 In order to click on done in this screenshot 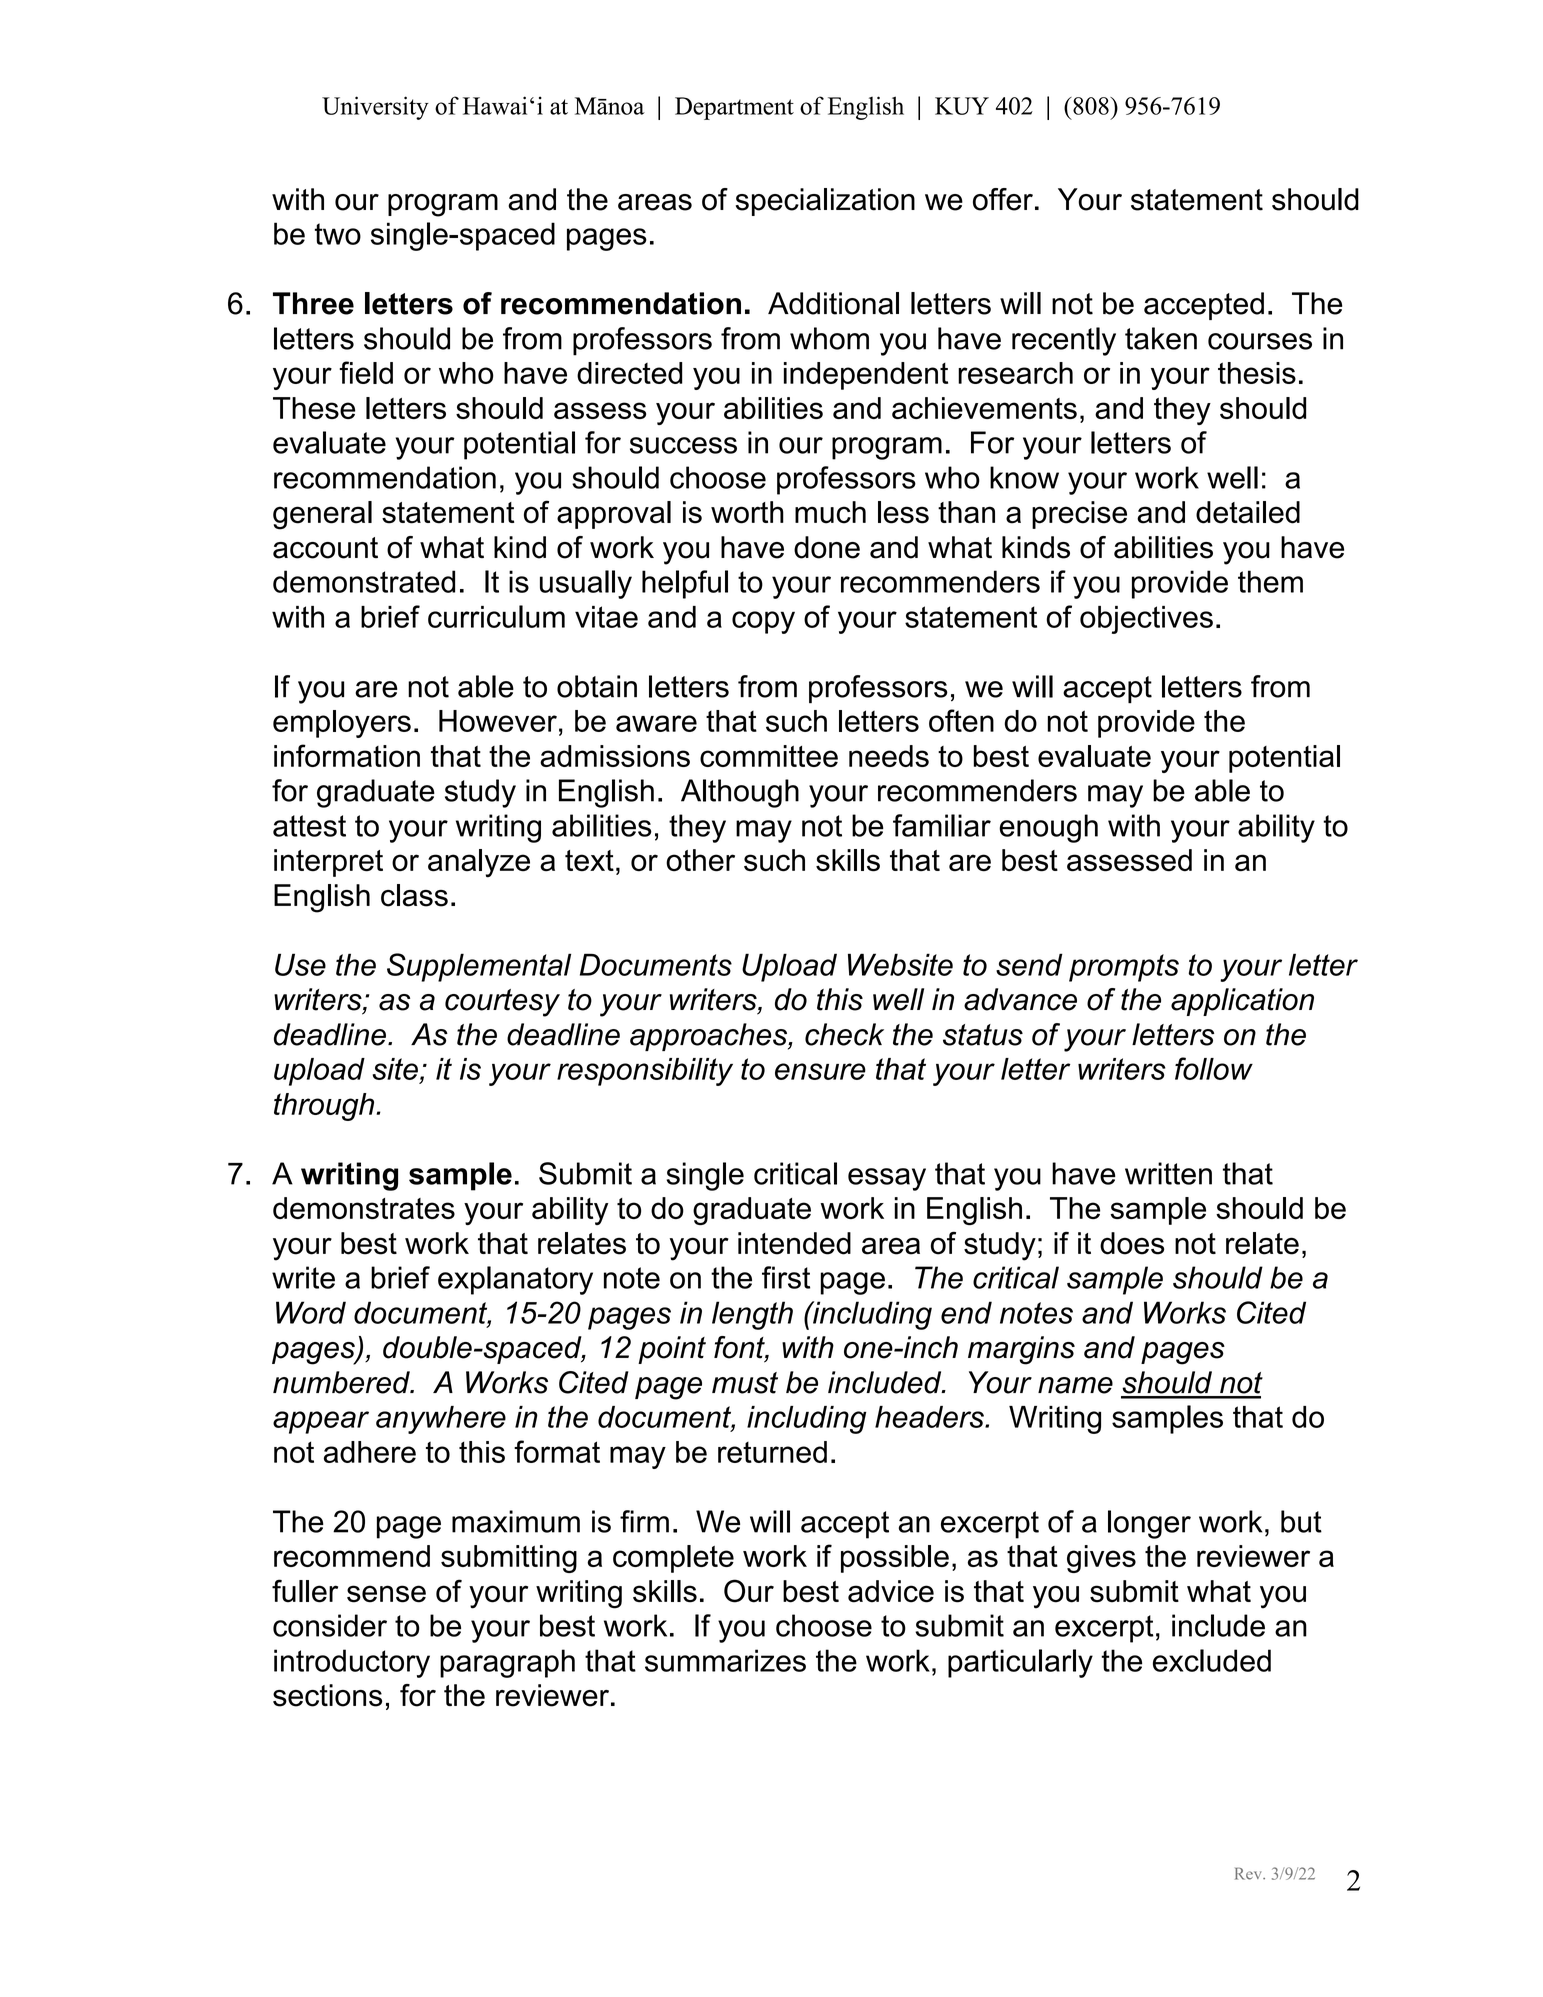, I will do `click(827, 547)`.
